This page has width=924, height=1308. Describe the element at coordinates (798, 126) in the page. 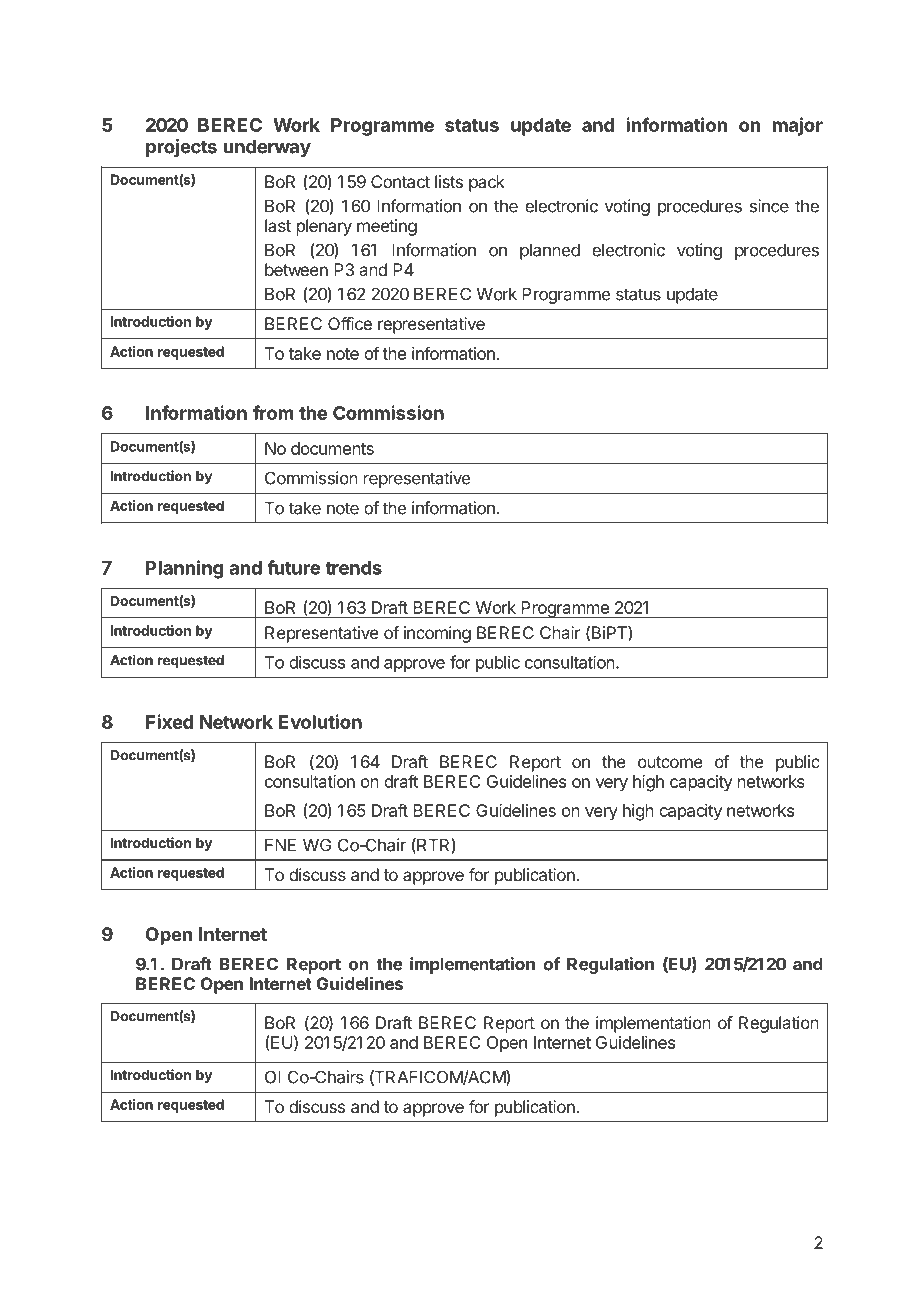

I see `major` at that location.
